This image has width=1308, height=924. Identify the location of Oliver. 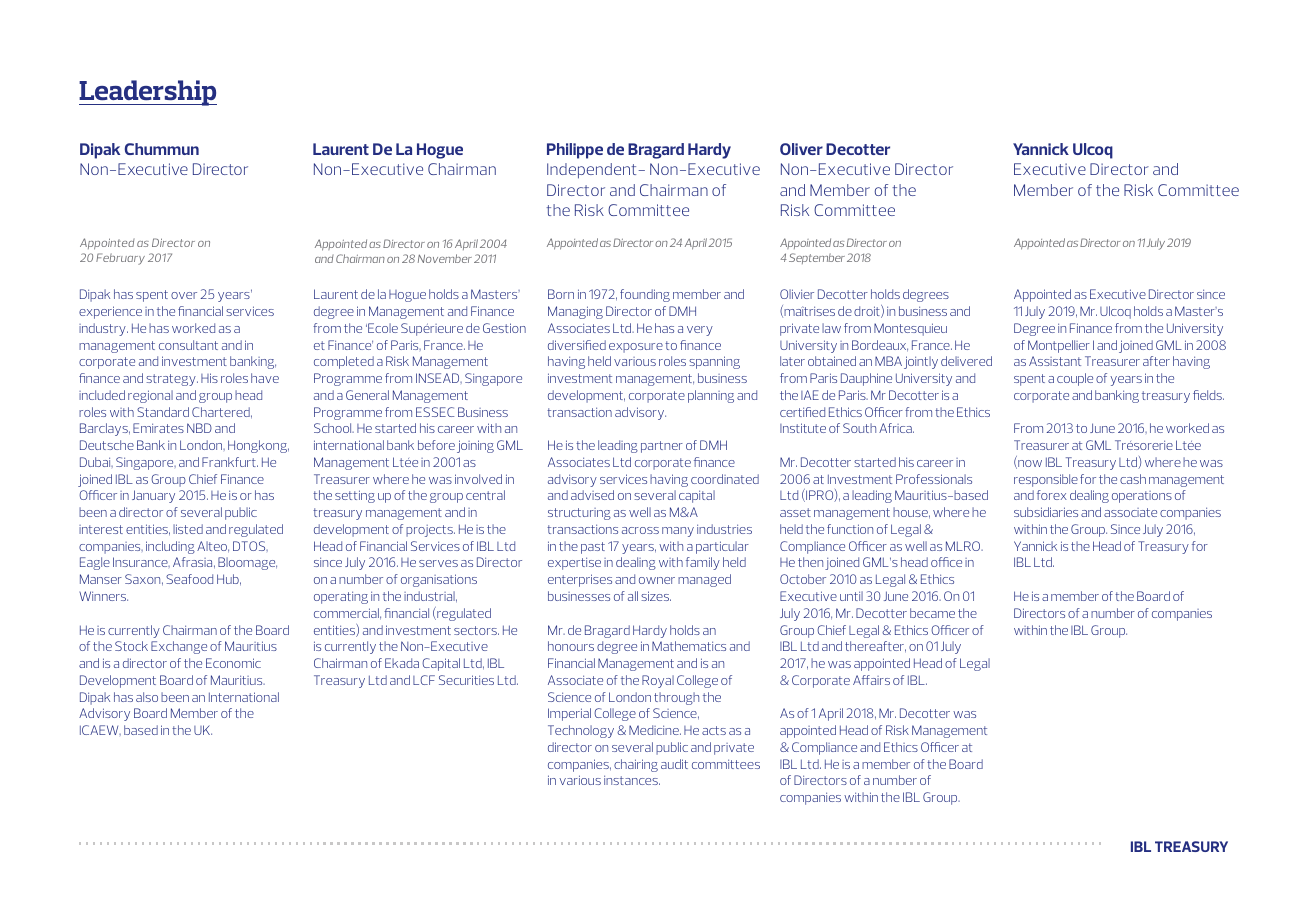
(801, 149).
